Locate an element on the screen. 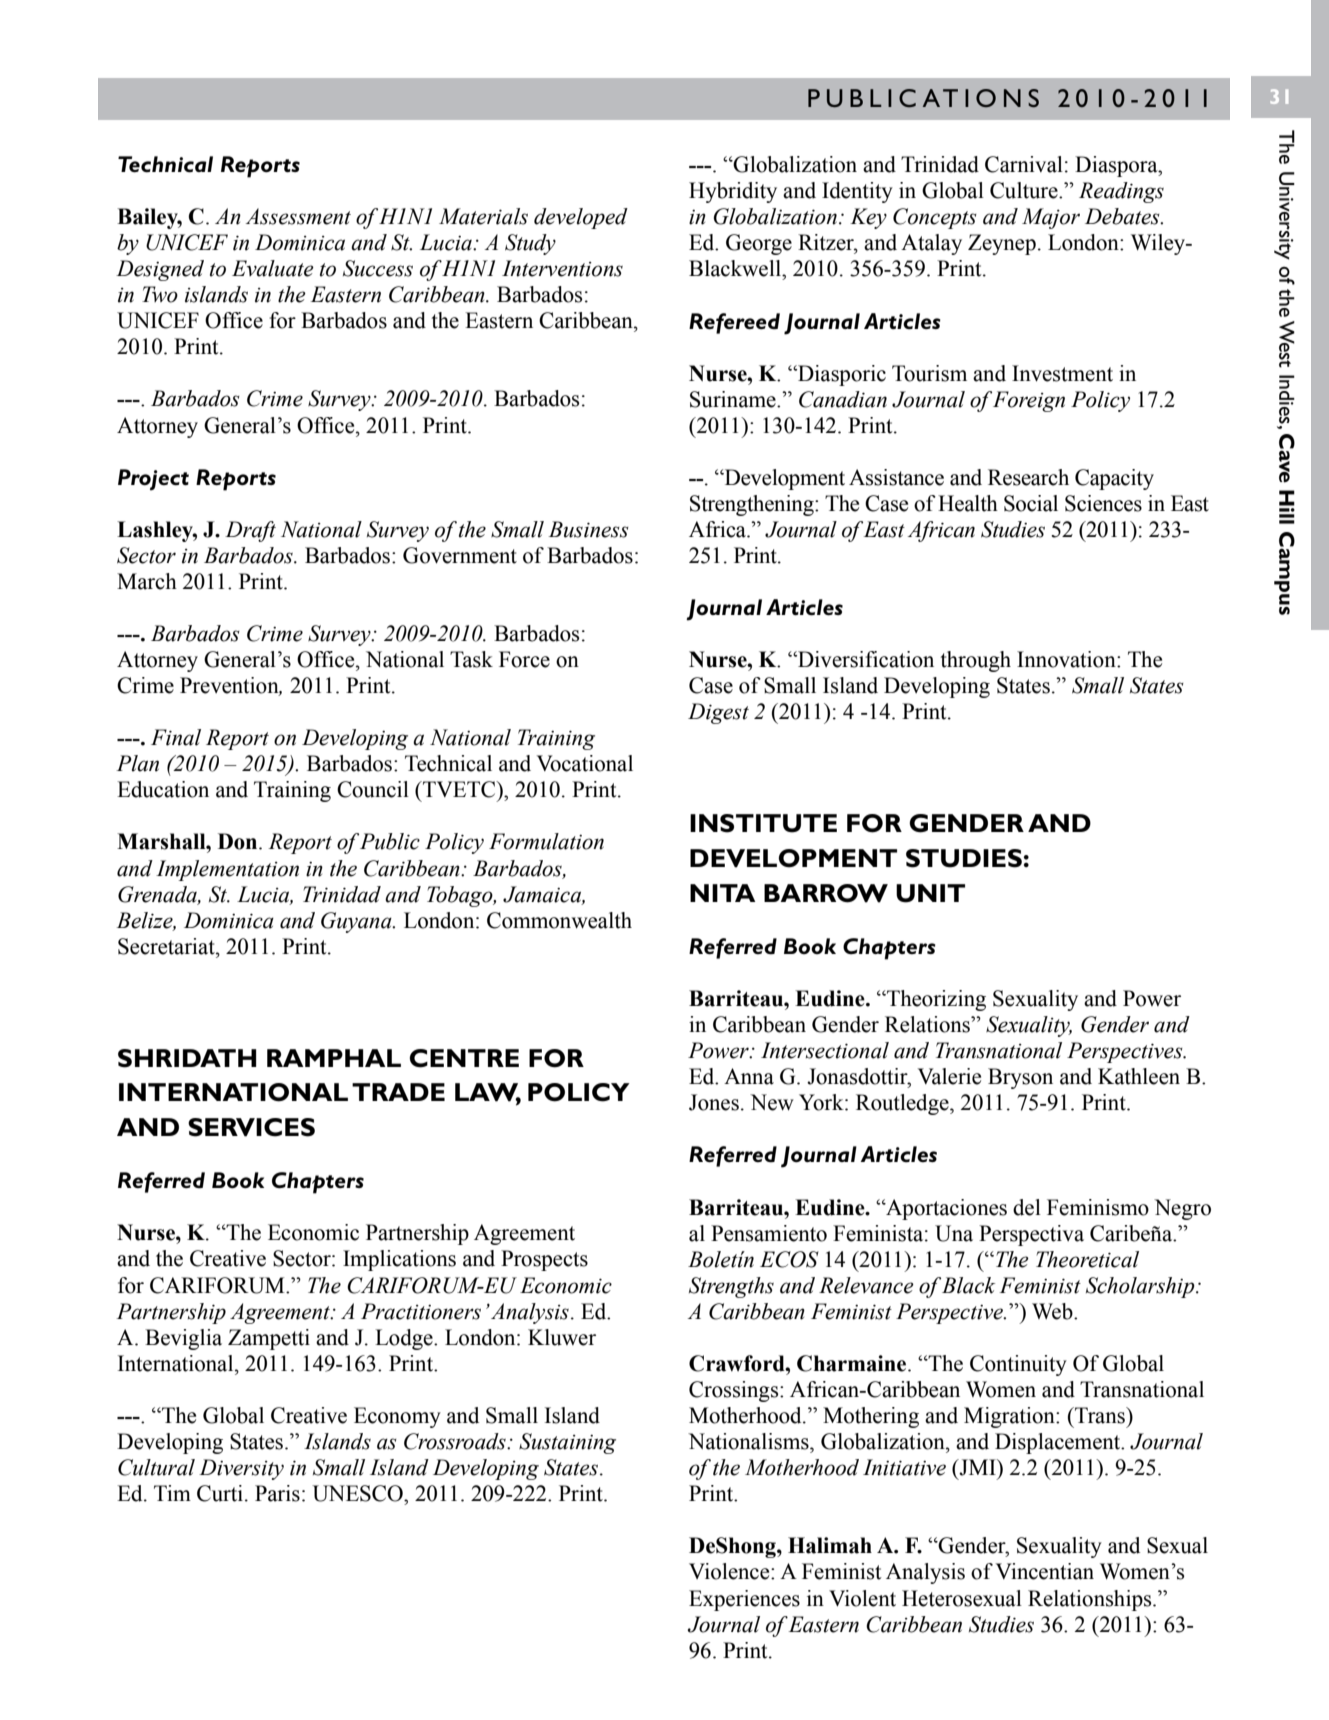 The height and width of the screenshot is (1720, 1329). Paris is located at coordinates (277, 1493).
